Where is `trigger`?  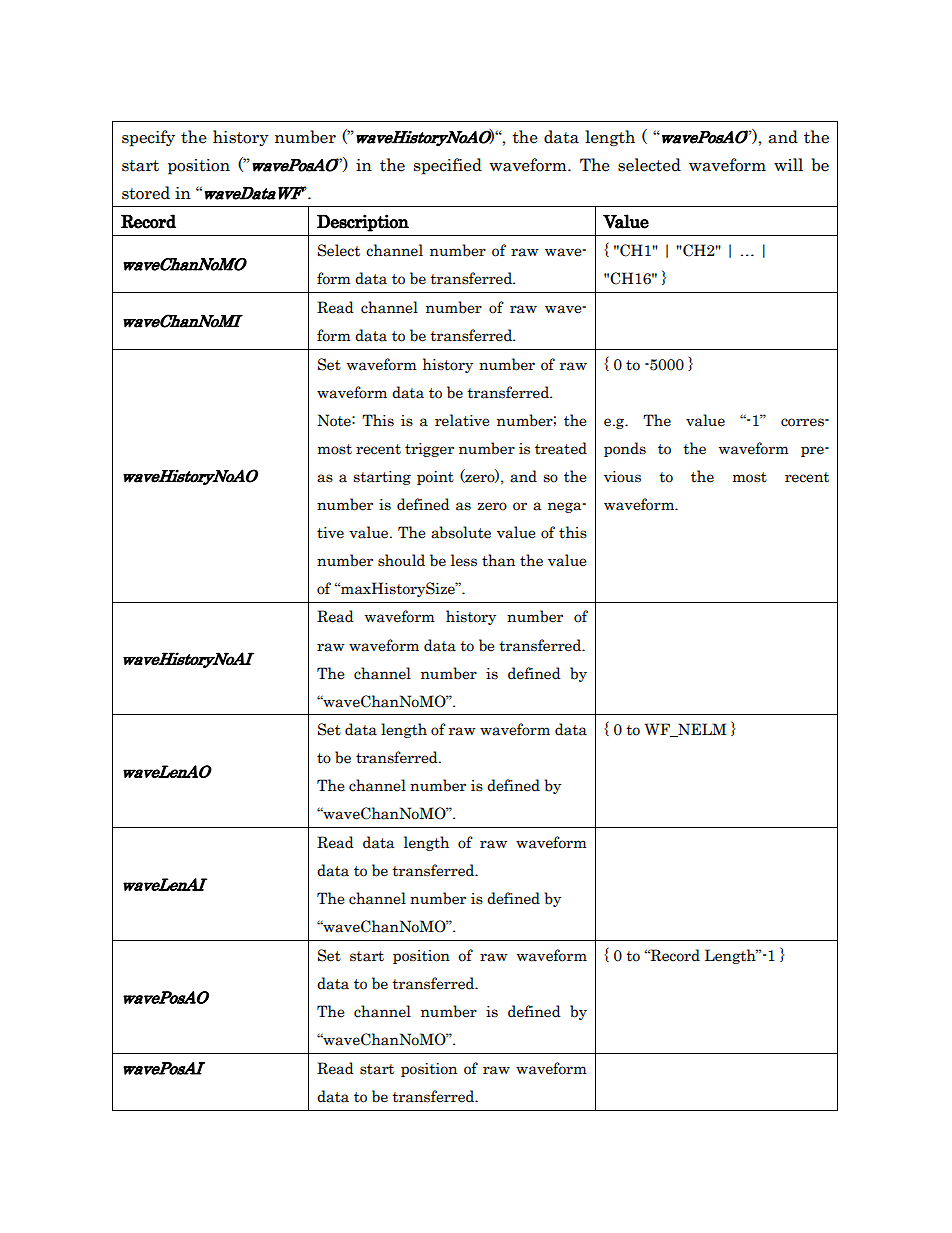
trigger is located at coordinates (429, 450).
